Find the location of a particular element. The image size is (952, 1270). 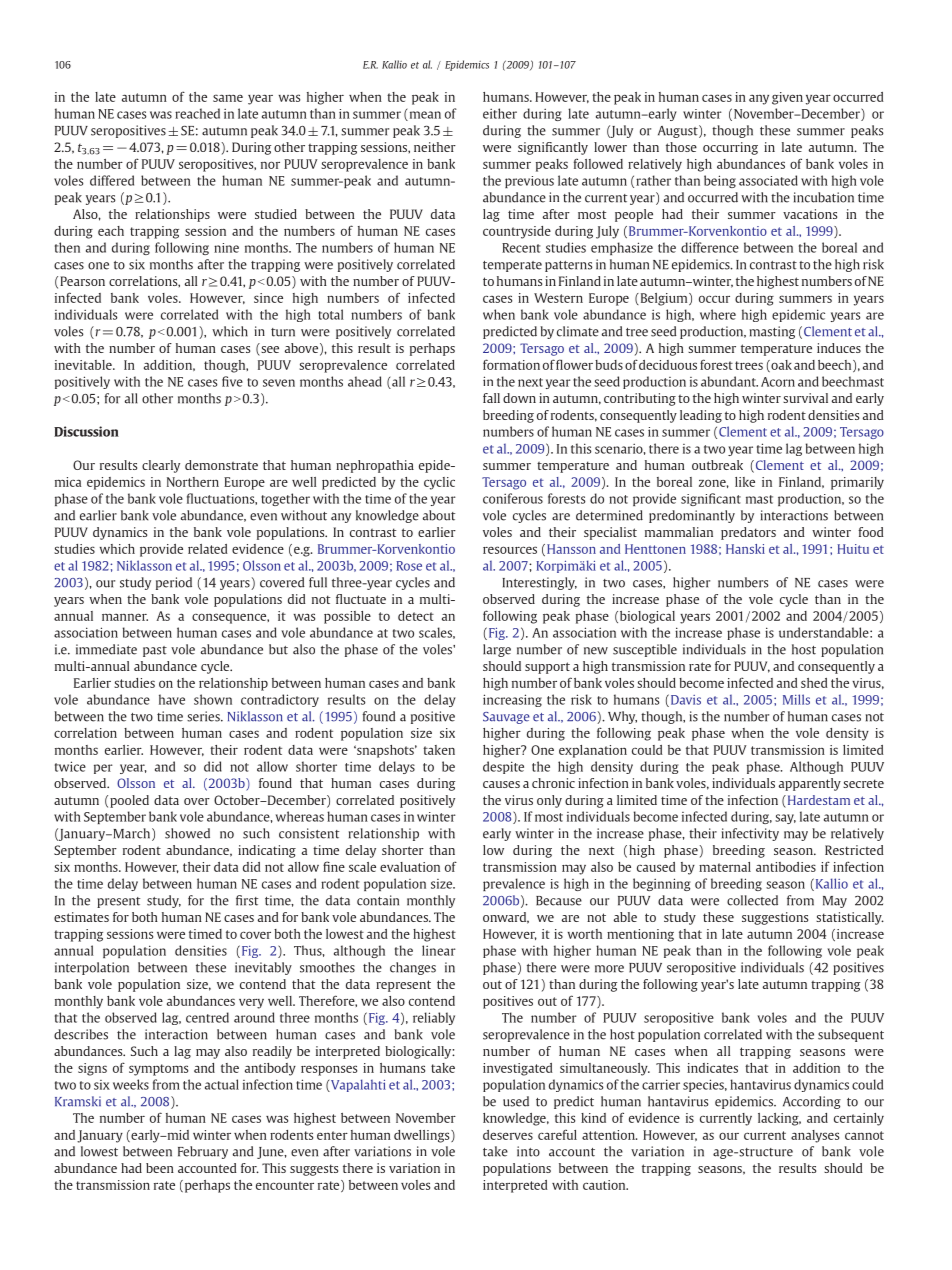

past is located at coordinates (155, 651).
